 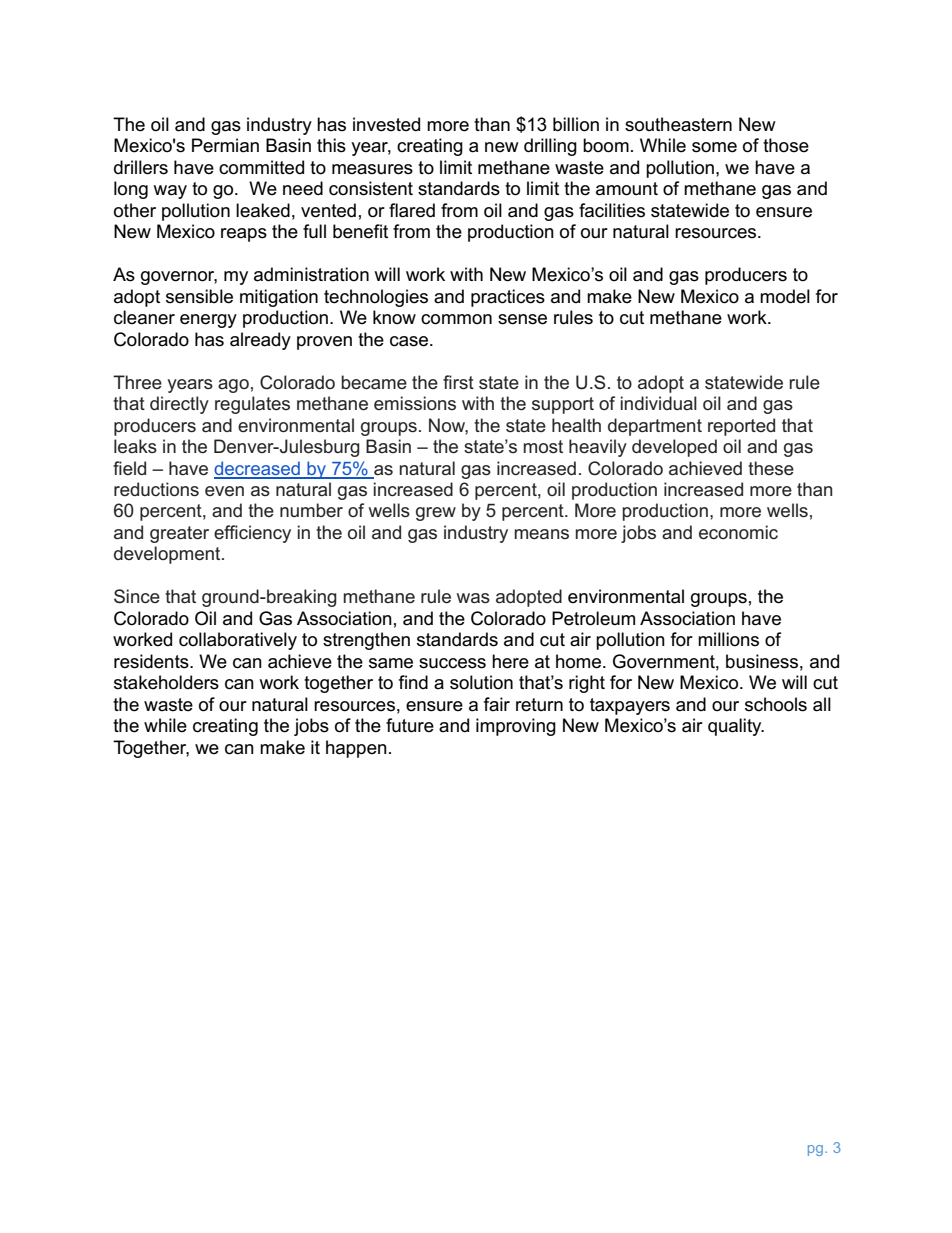 I want to click on drilling, so click(x=550, y=147).
